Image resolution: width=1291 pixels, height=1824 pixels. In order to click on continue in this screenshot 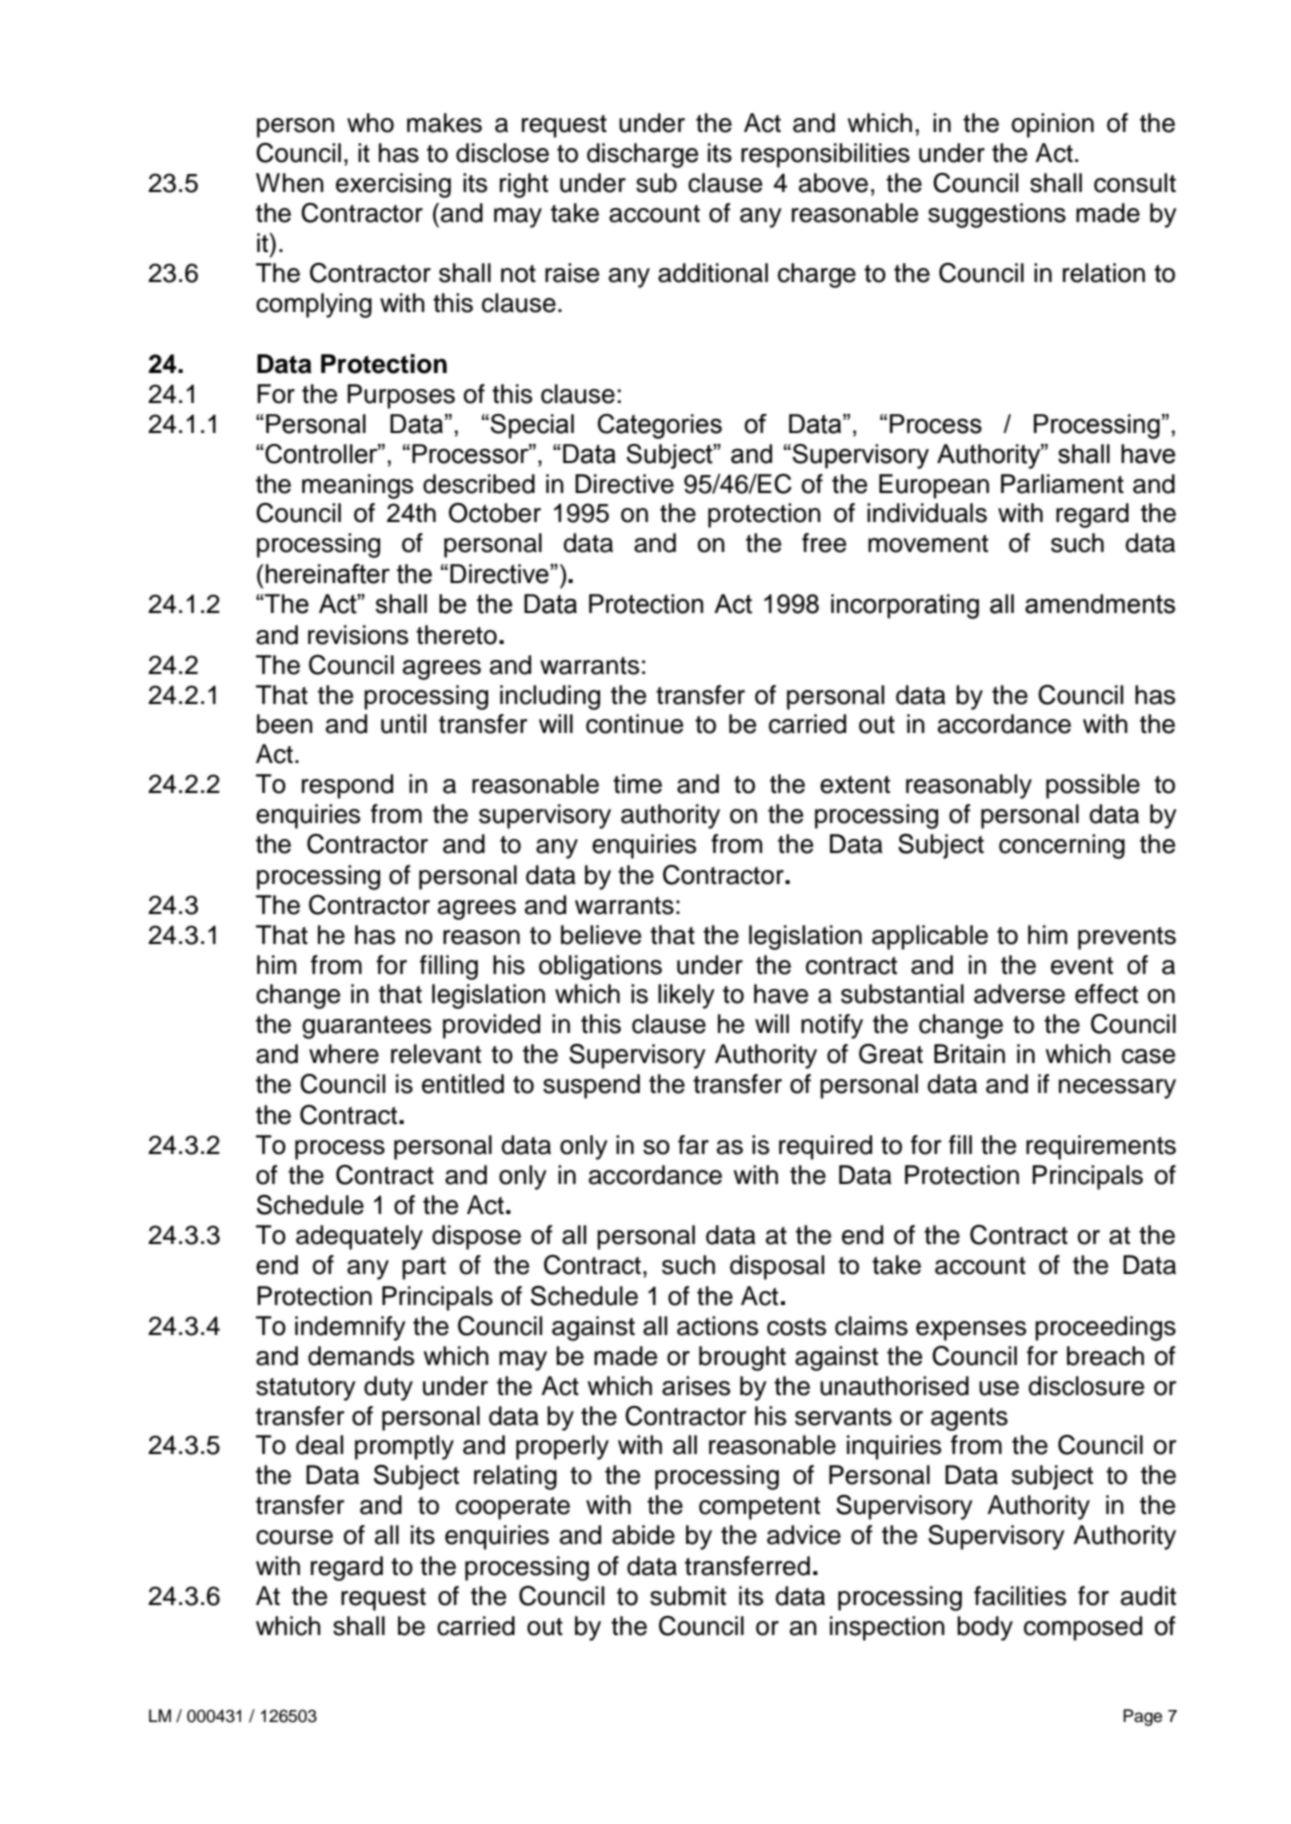, I will do `click(634, 724)`.
